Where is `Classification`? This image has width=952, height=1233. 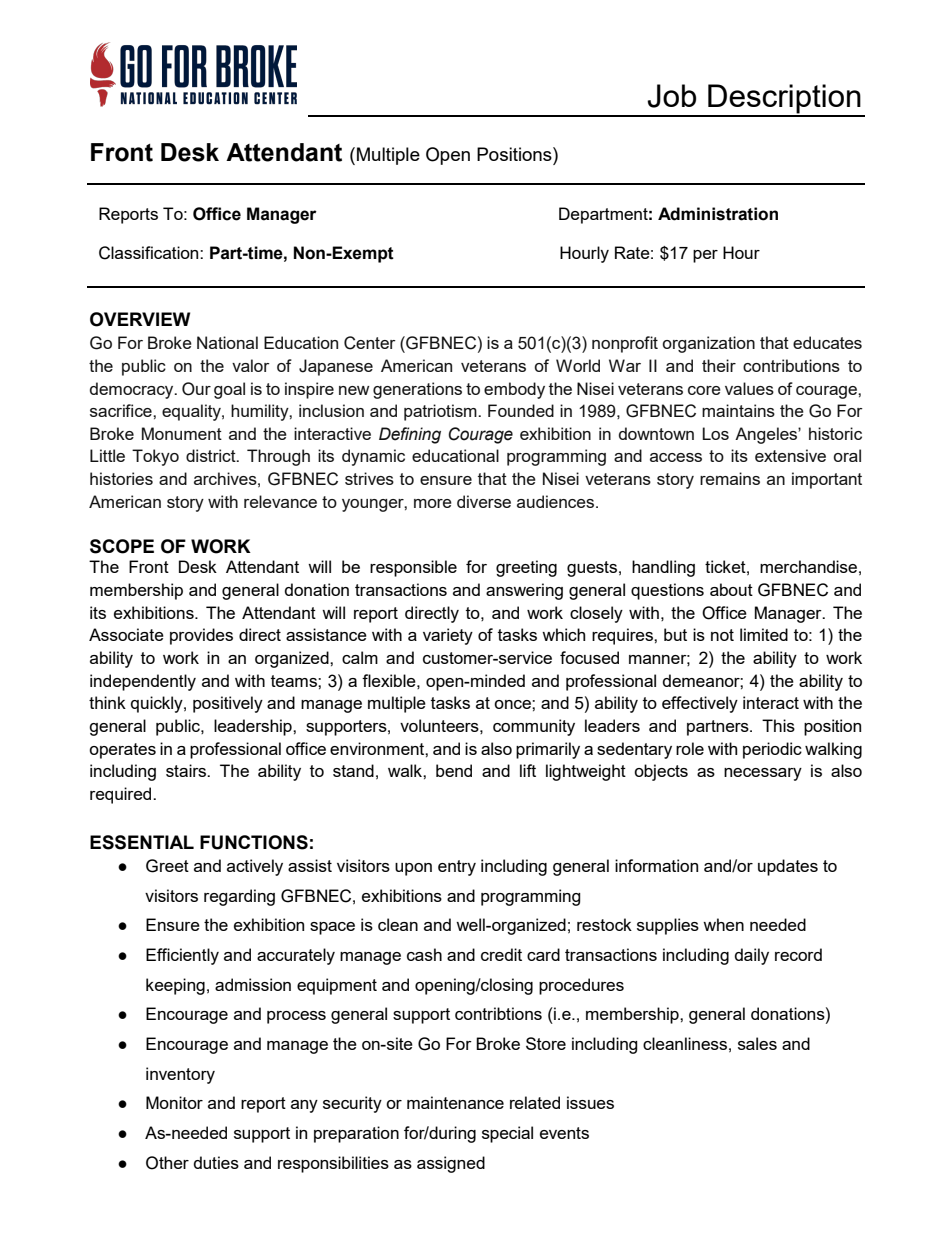
Classification is located at coordinates (150, 253).
